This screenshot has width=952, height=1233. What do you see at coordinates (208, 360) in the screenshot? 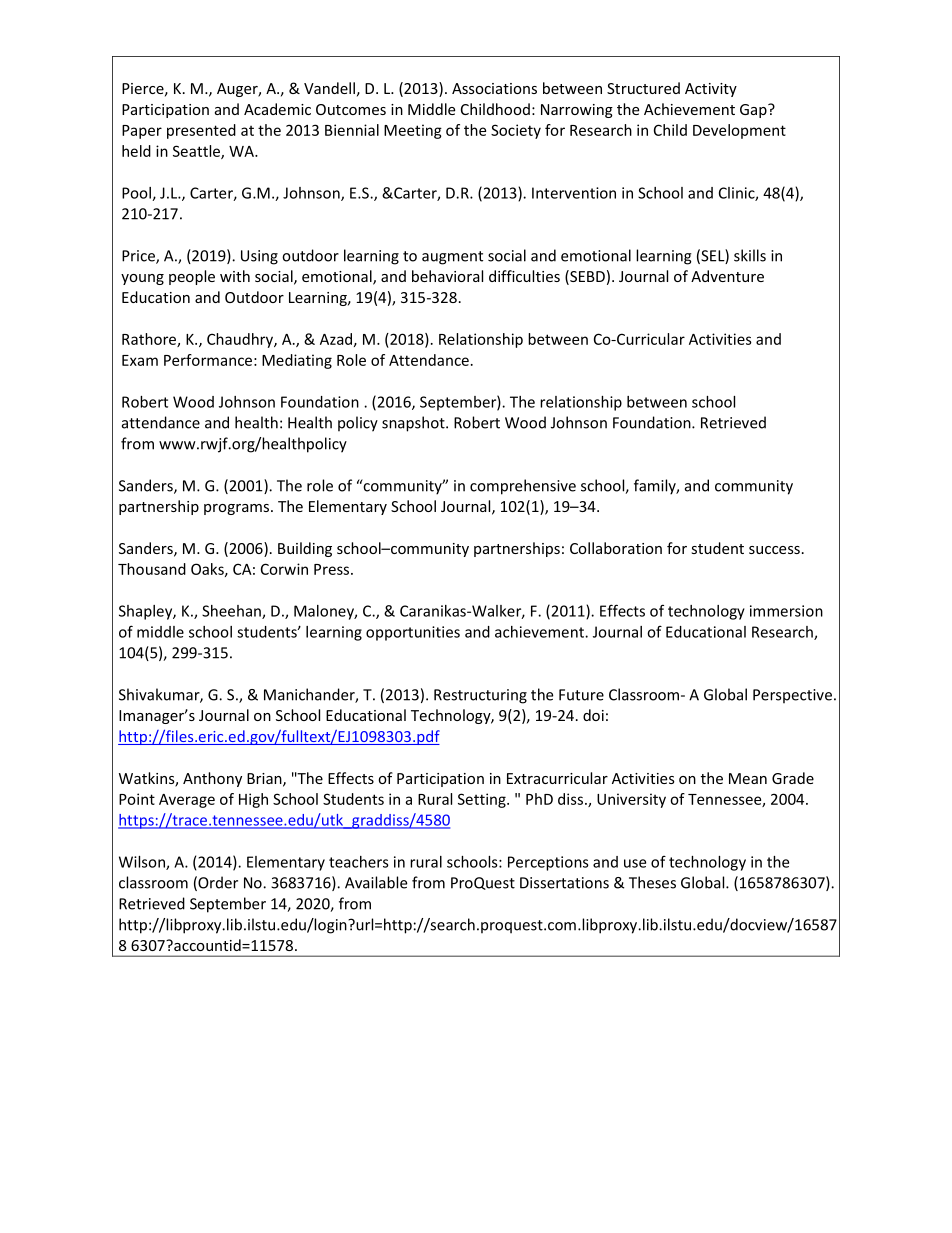
I see `Performance` at bounding box center [208, 360].
